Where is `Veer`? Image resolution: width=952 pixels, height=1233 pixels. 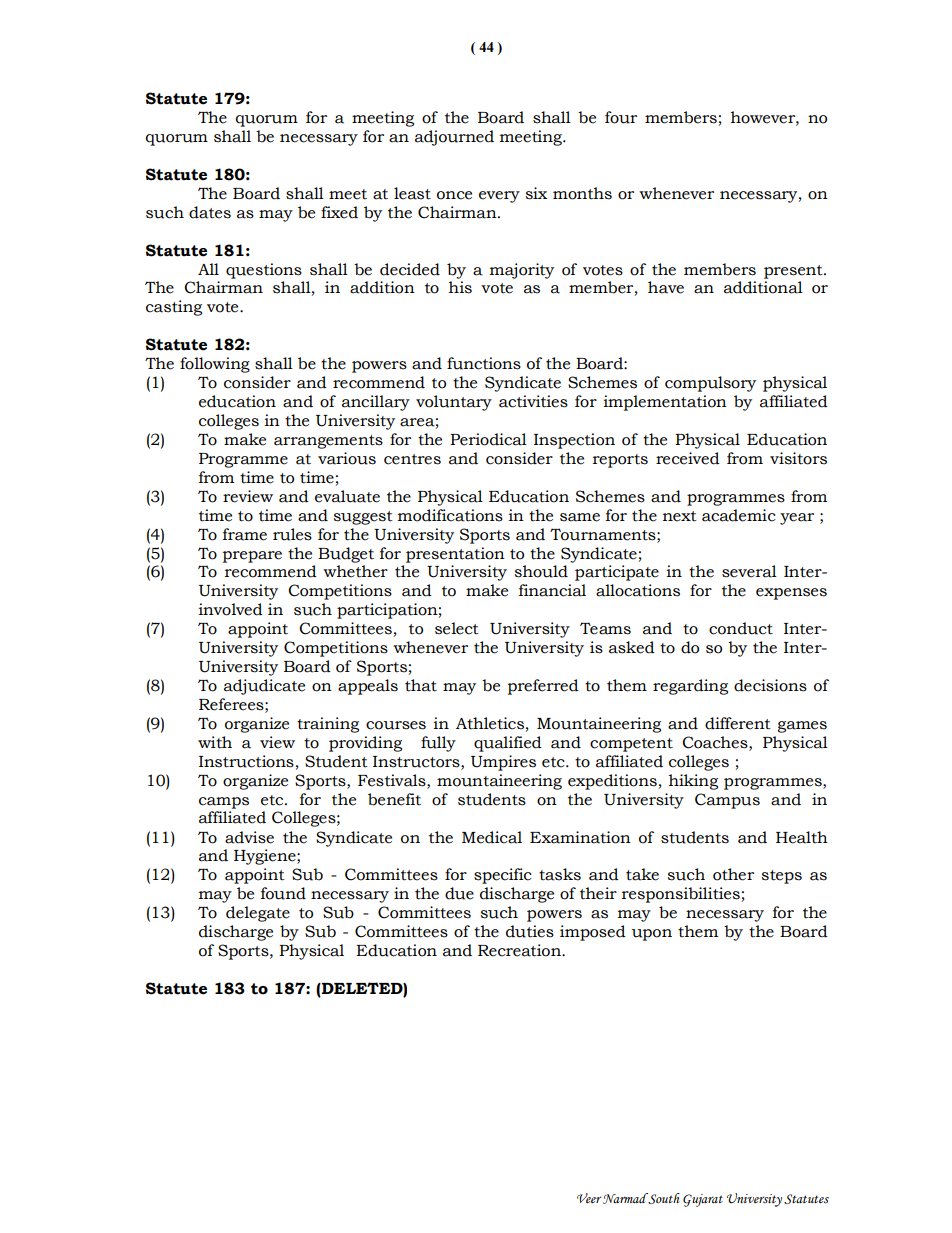 Veer is located at coordinates (589, 1198).
